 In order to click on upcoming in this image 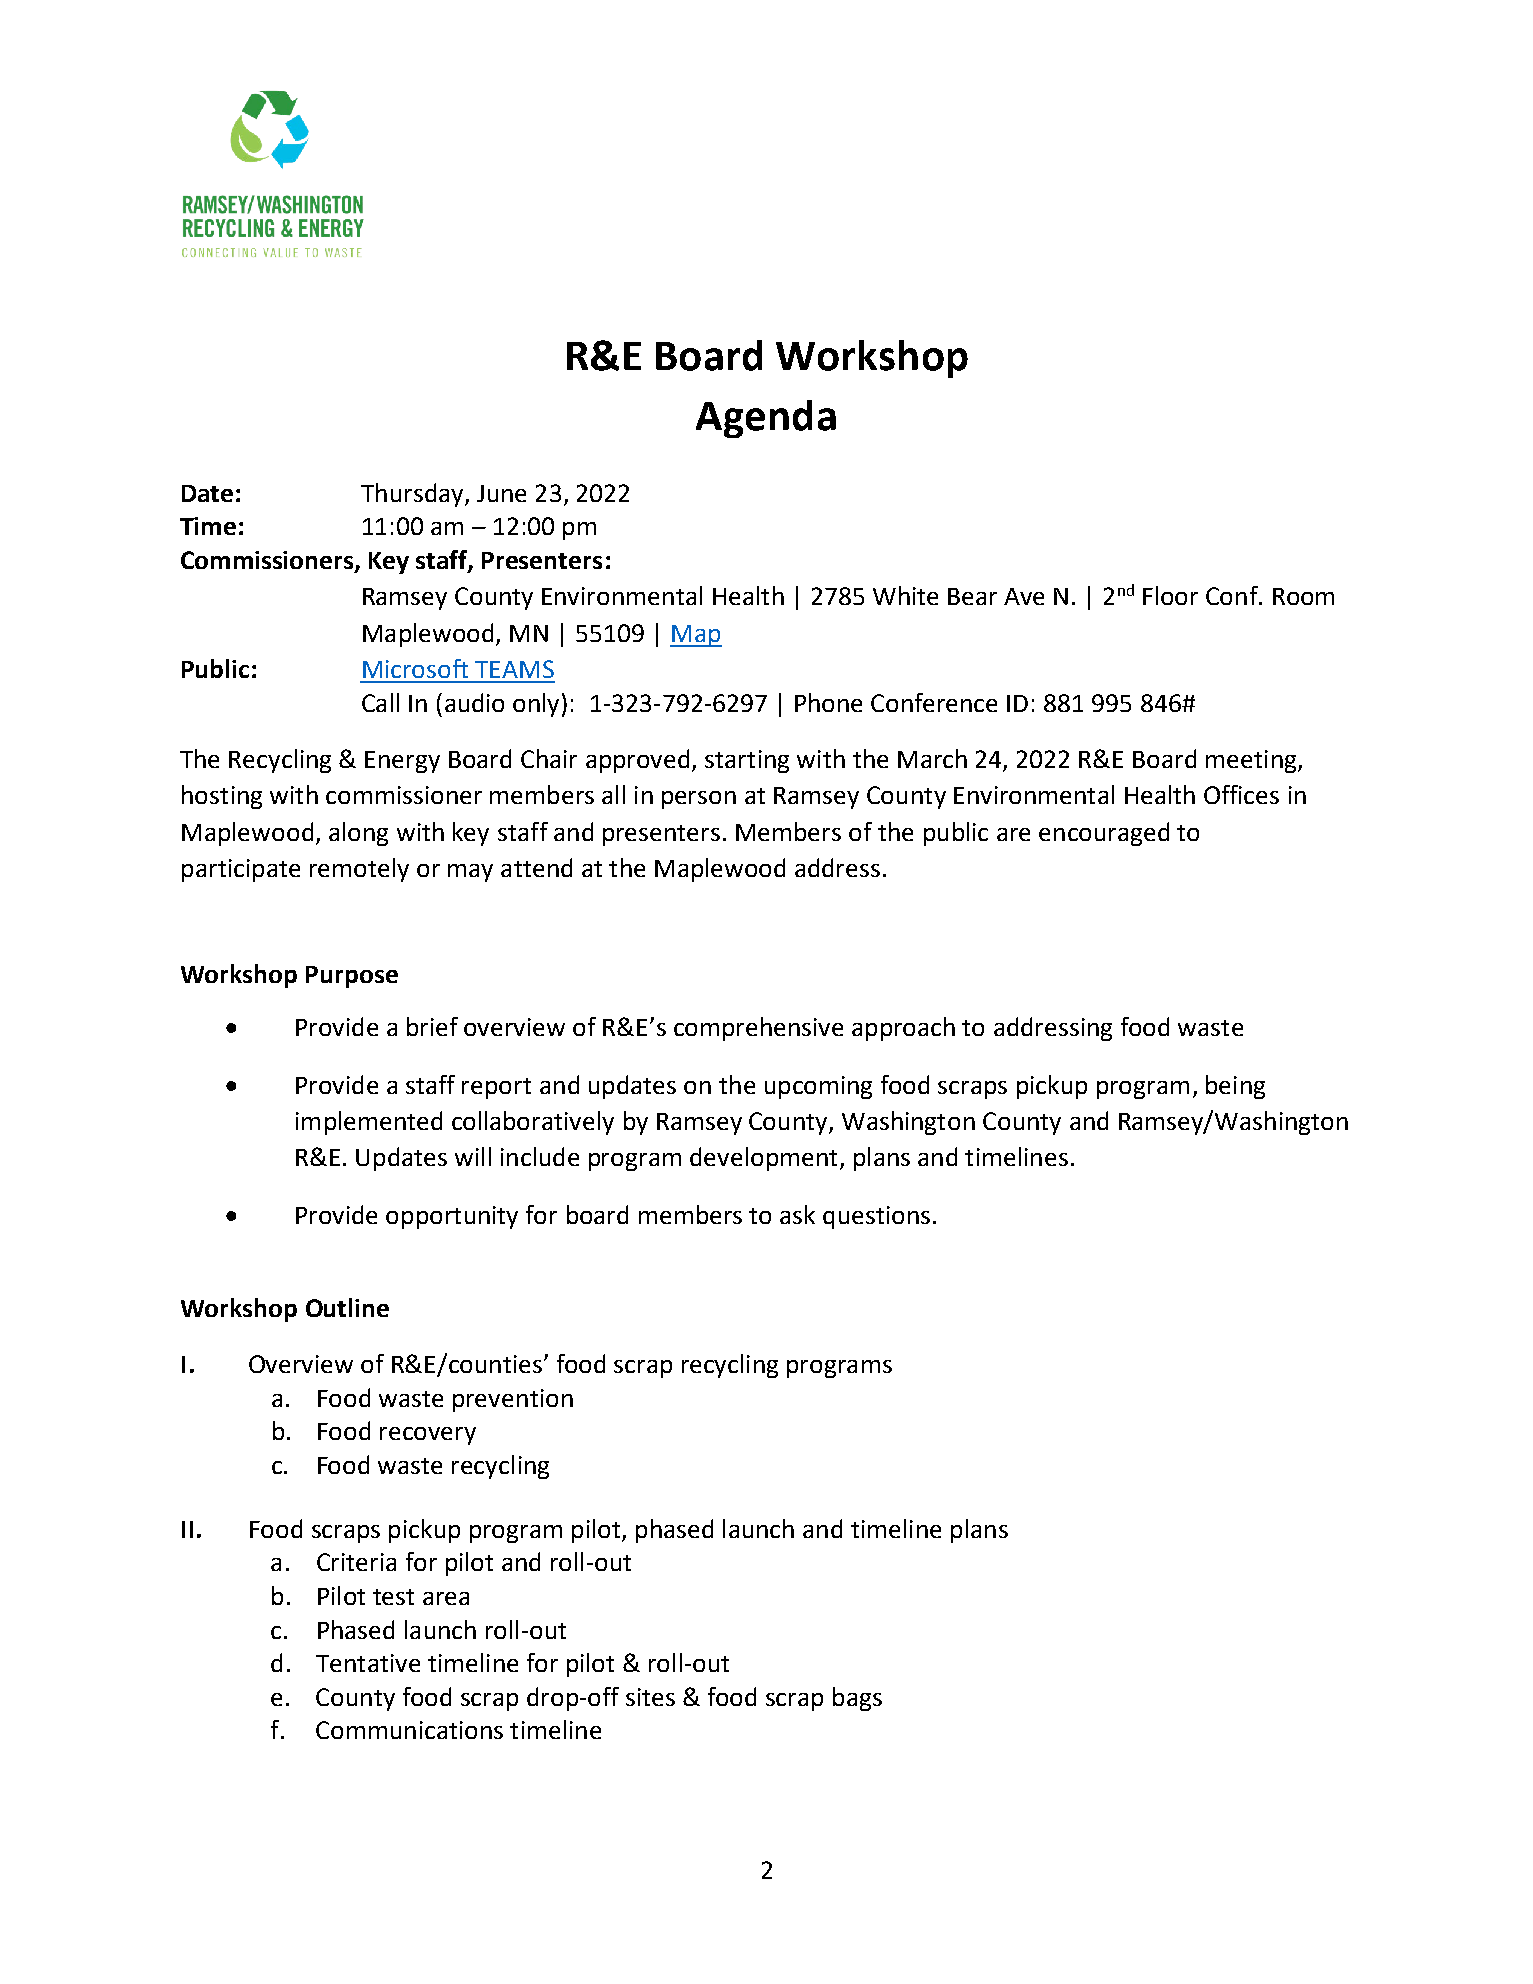, I will do `click(818, 1087)`.
